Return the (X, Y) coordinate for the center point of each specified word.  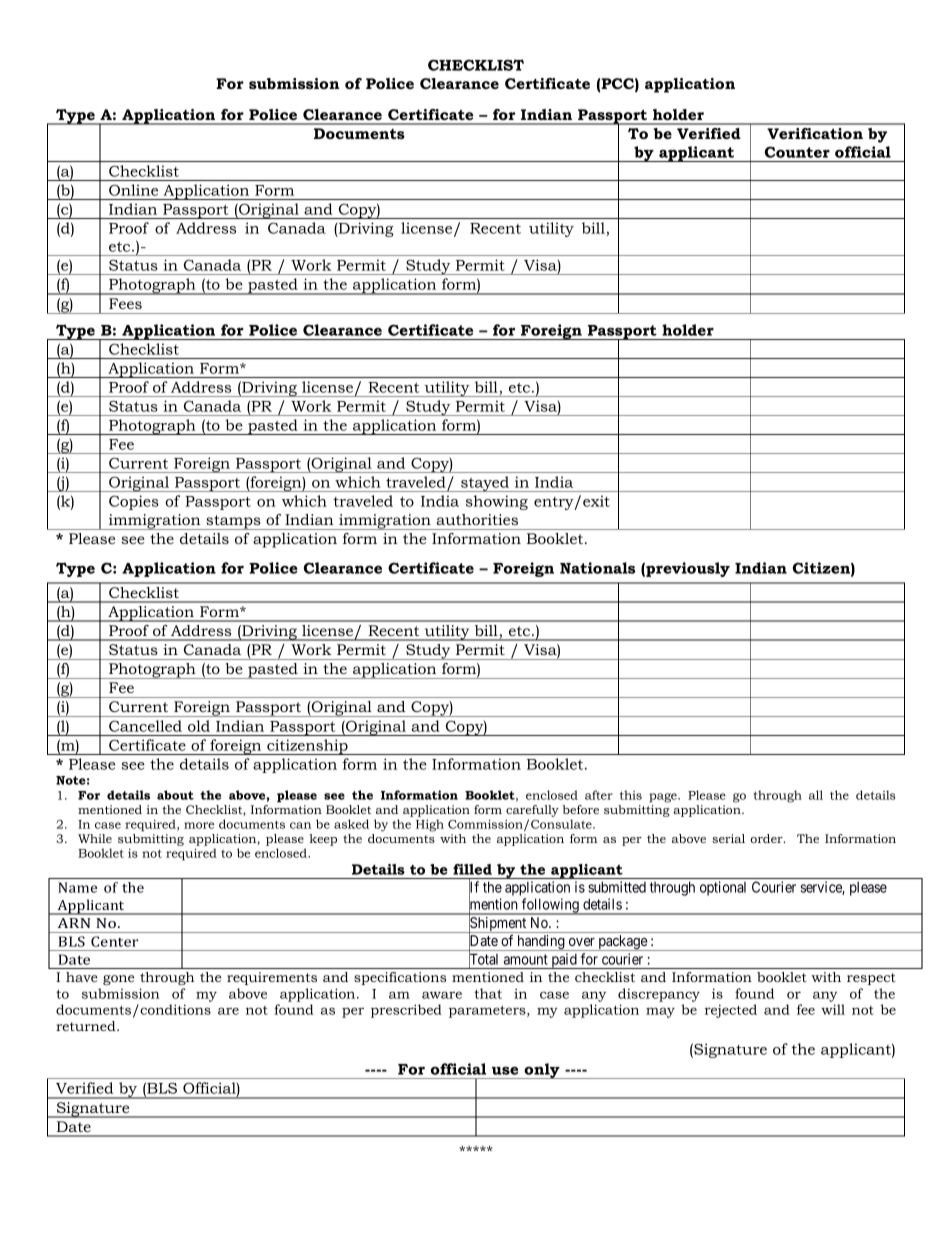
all (816, 795)
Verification (815, 133)
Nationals (597, 568)
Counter (797, 152)
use (505, 1070)
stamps (233, 522)
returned (87, 1026)
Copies (134, 502)
